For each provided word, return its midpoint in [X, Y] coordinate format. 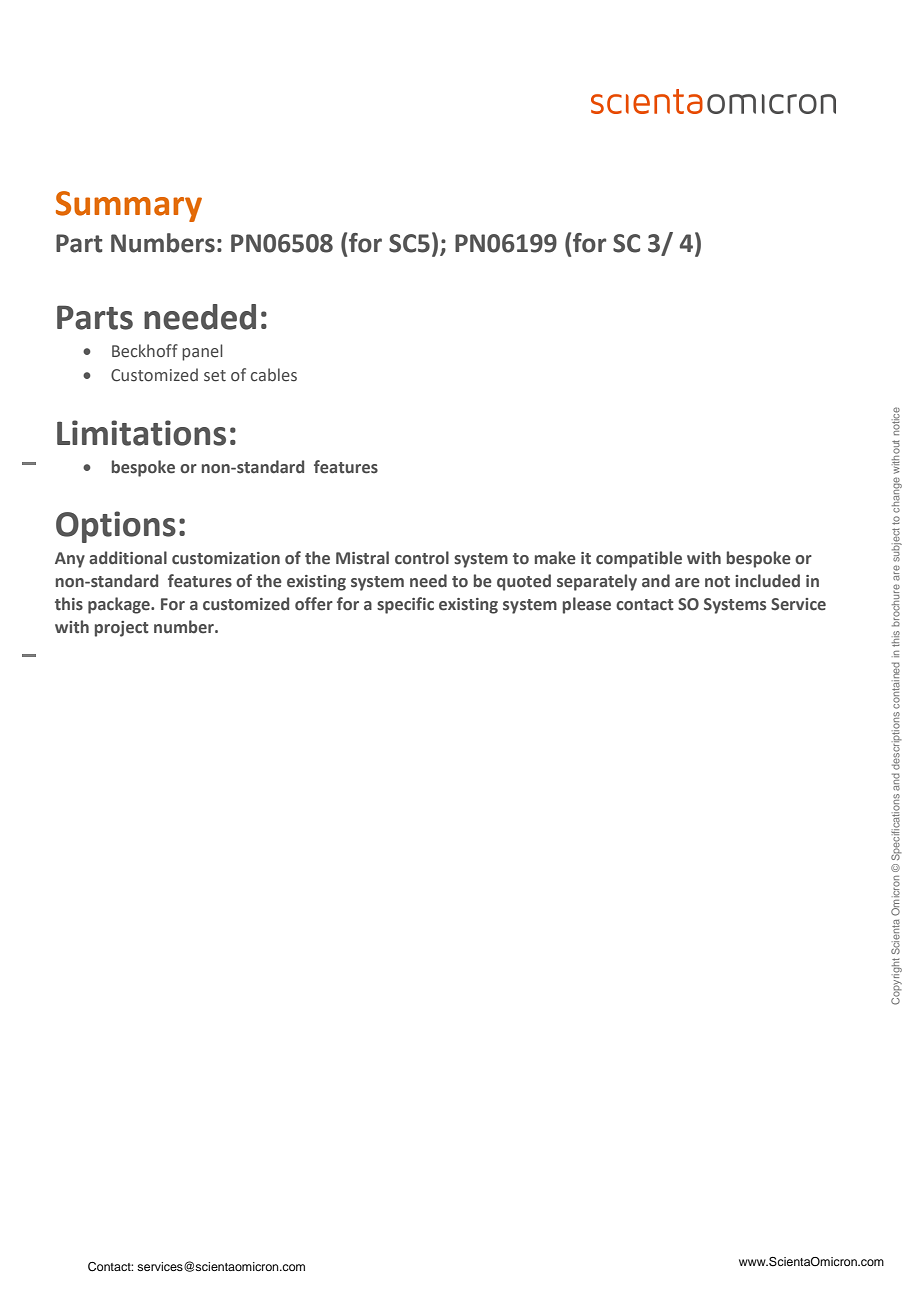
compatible [639, 559]
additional [128, 558]
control [422, 558]
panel [202, 352]
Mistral [362, 558]
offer [314, 604]
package [120, 605]
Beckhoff [145, 351]
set [215, 376]
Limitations [141, 433]
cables [274, 375]
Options [116, 527]
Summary [129, 206]
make [555, 558]
